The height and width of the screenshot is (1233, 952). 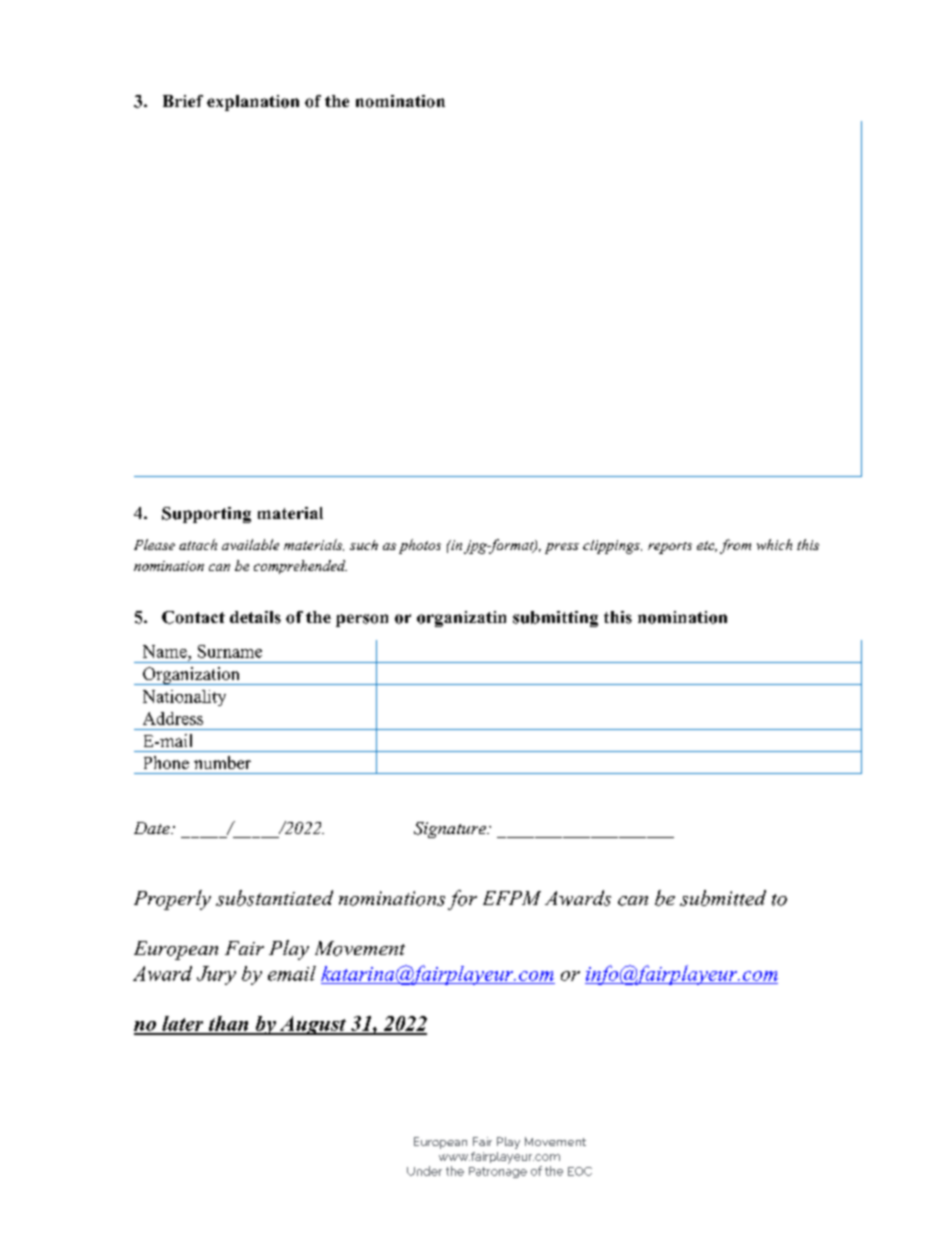 I want to click on Date, so click(x=153, y=828).
